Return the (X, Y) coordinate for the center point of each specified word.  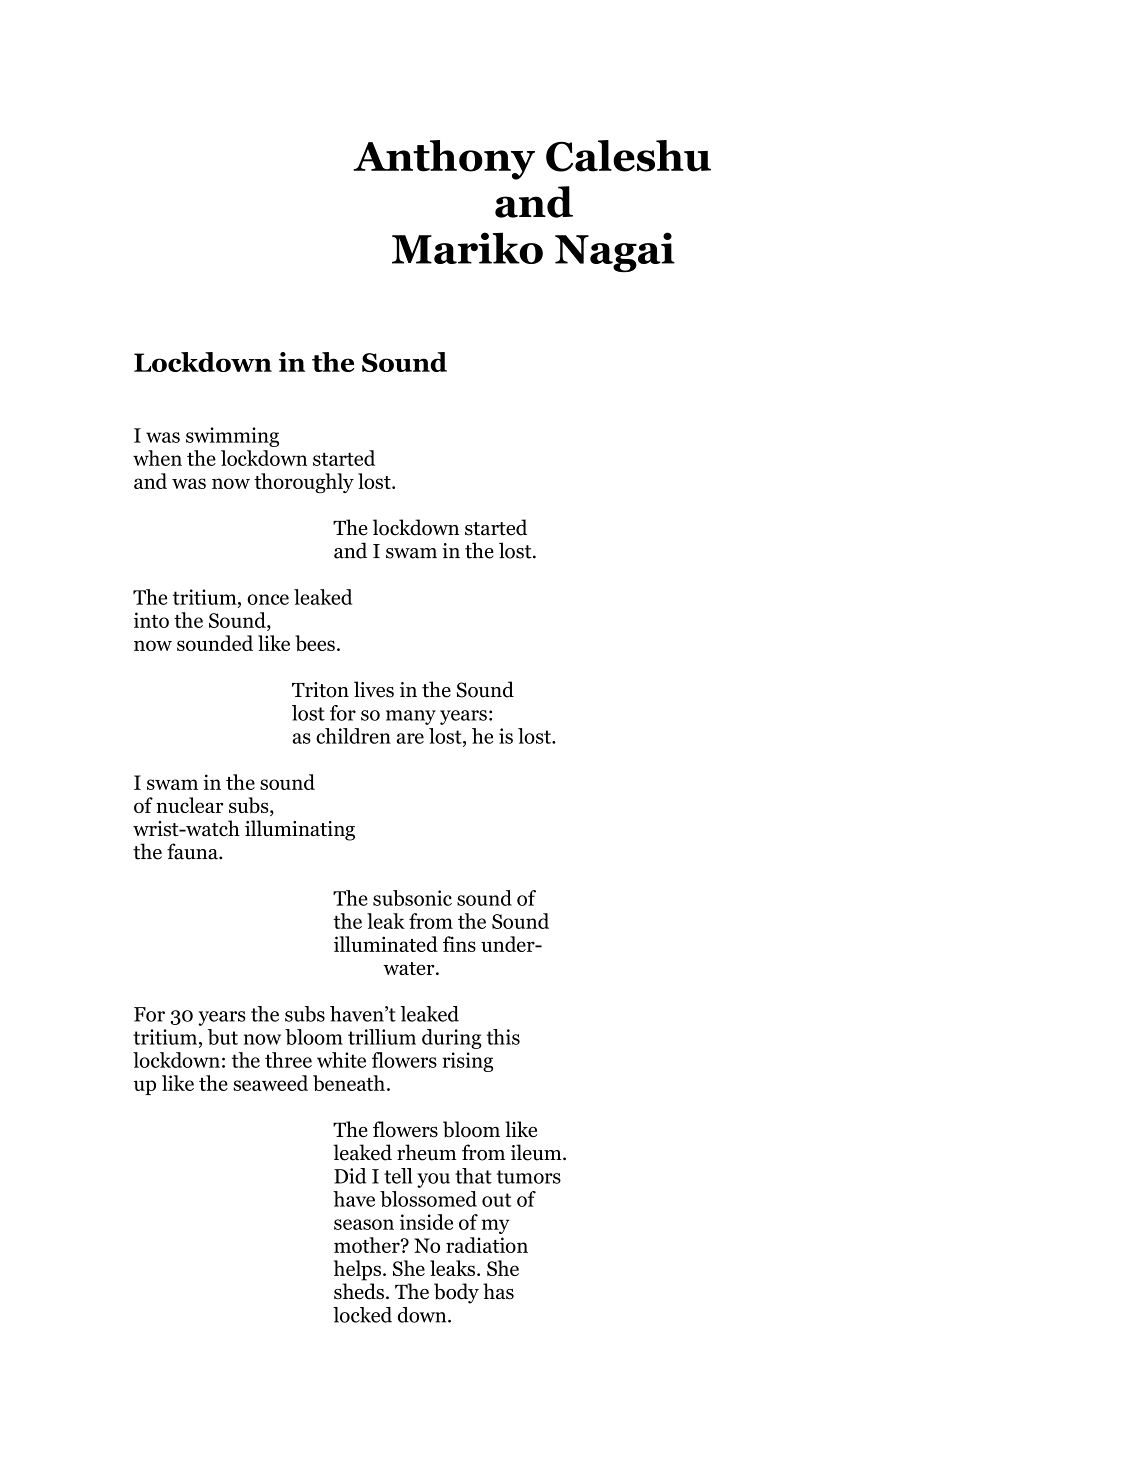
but (223, 1037)
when (157, 458)
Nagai (615, 252)
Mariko (467, 248)
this (503, 1037)
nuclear (190, 805)
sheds (359, 1291)
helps (357, 1270)
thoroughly (304, 483)
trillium (382, 1037)
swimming (232, 437)
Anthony (444, 160)
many (411, 717)
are (410, 738)
